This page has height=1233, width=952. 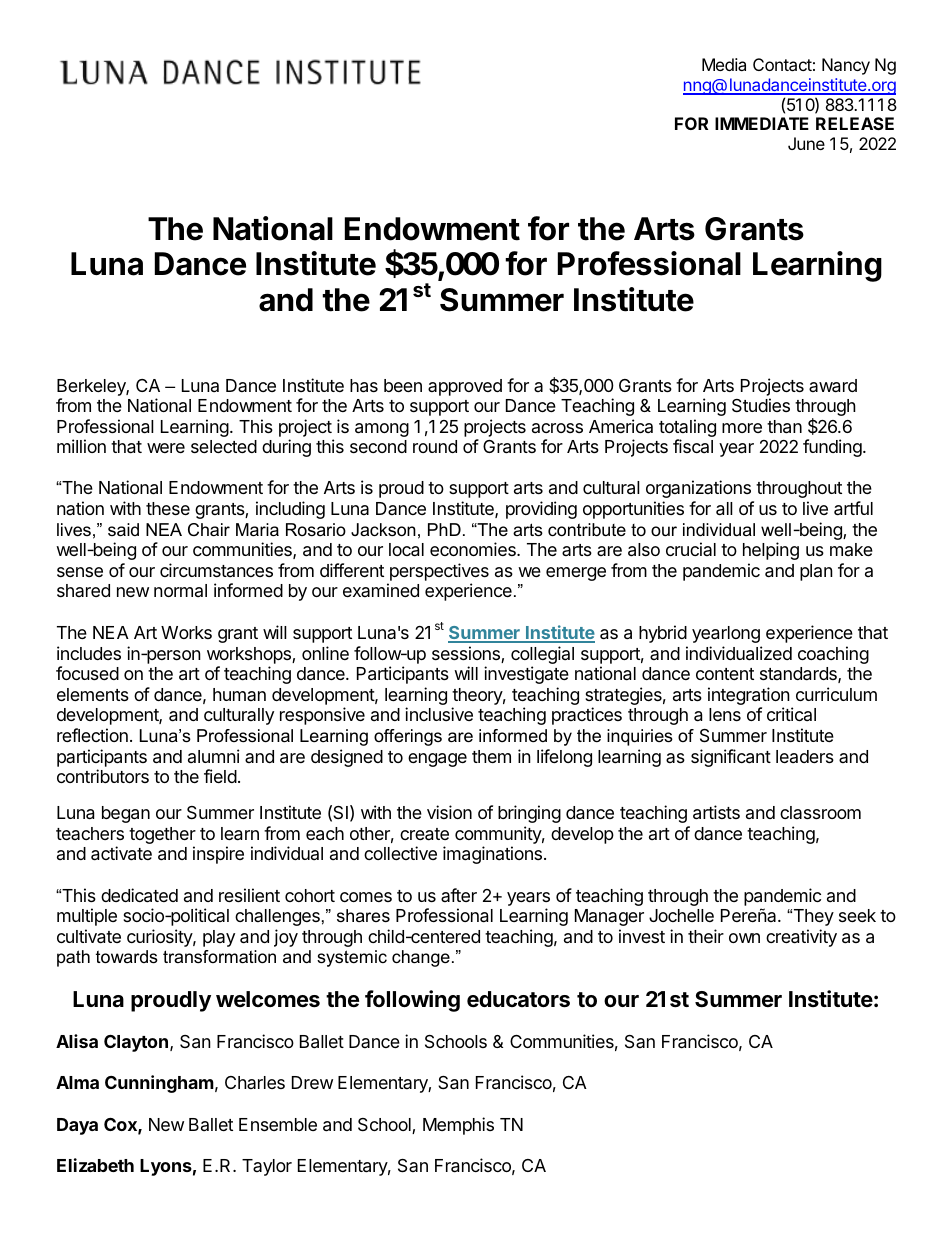 What do you see at coordinates (166, 448) in the page?
I see `were` at bounding box center [166, 448].
